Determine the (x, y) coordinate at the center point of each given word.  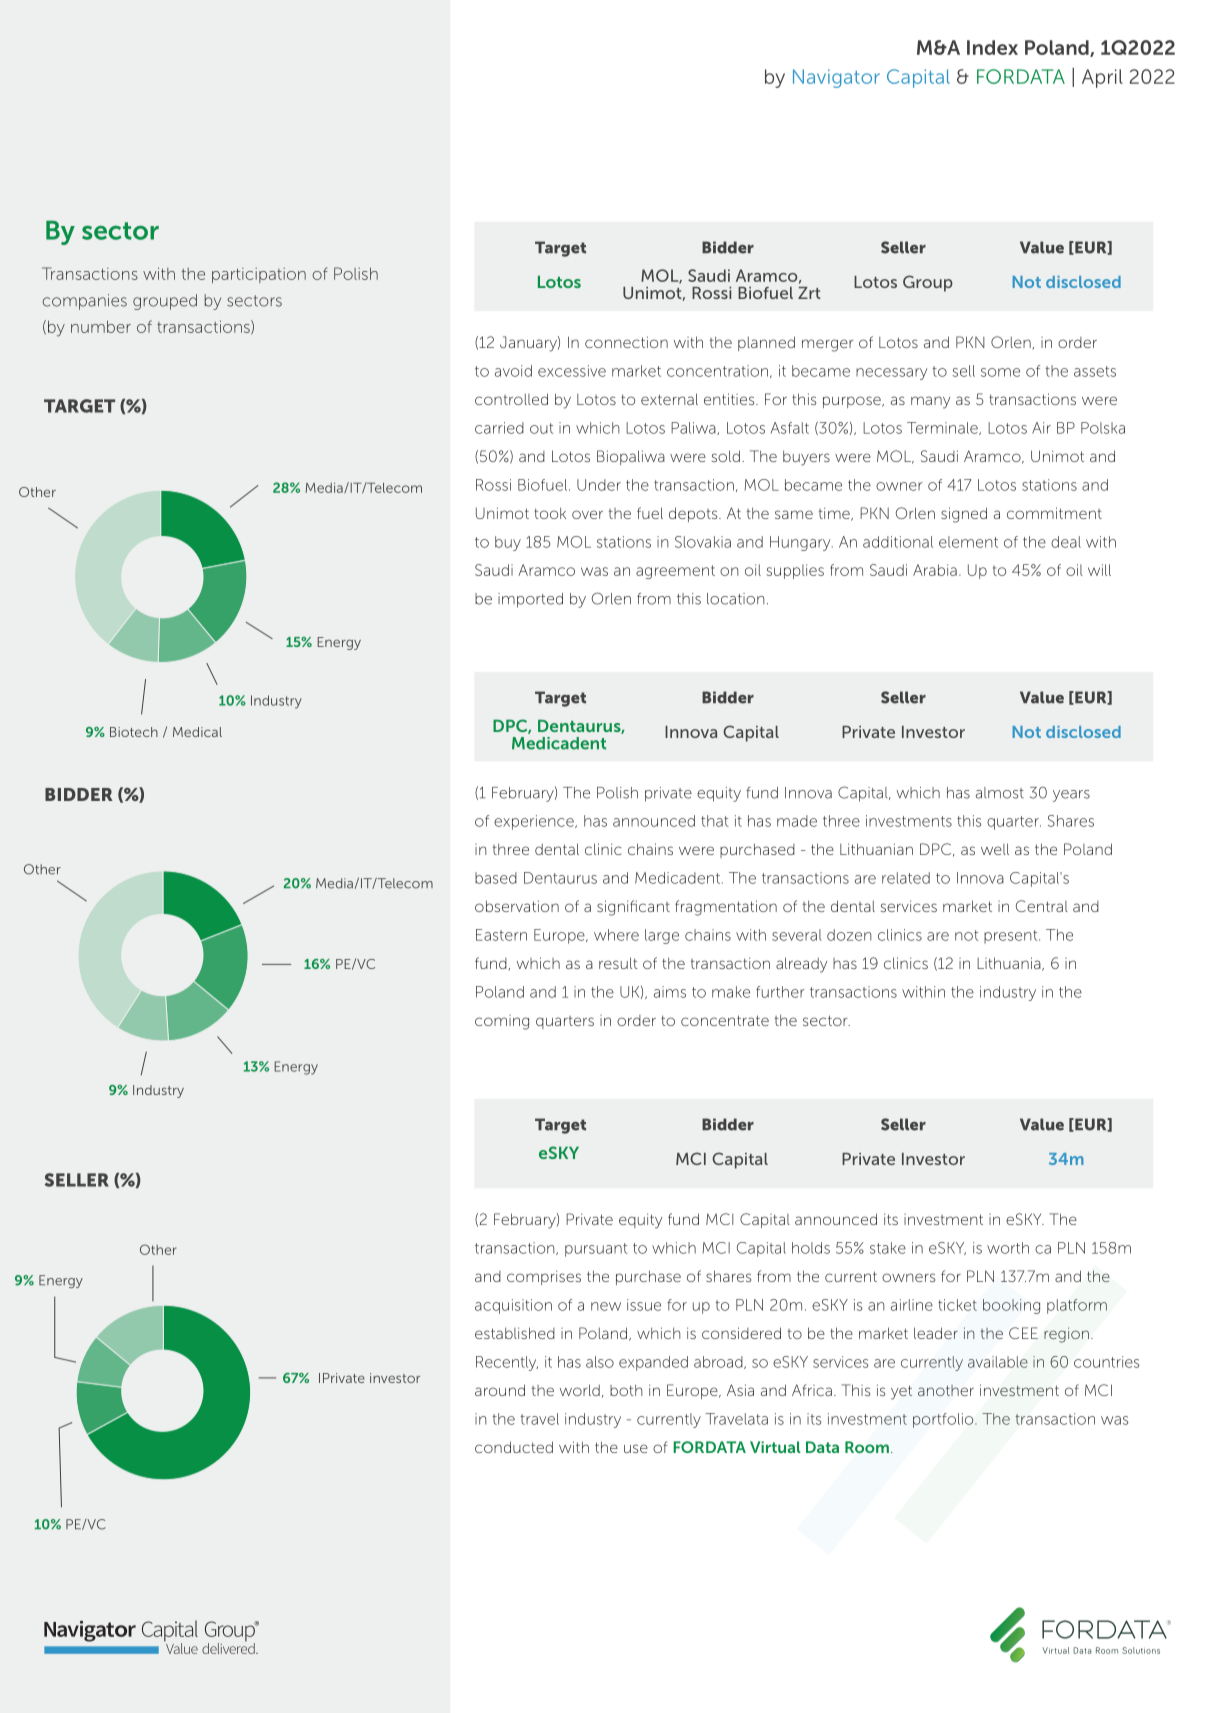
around (500, 1390)
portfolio (944, 1420)
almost (1000, 793)
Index (992, 47)
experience (535, 822)
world (580, 1390)
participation (259, 275)
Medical (197, 732)
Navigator (836, 78)
